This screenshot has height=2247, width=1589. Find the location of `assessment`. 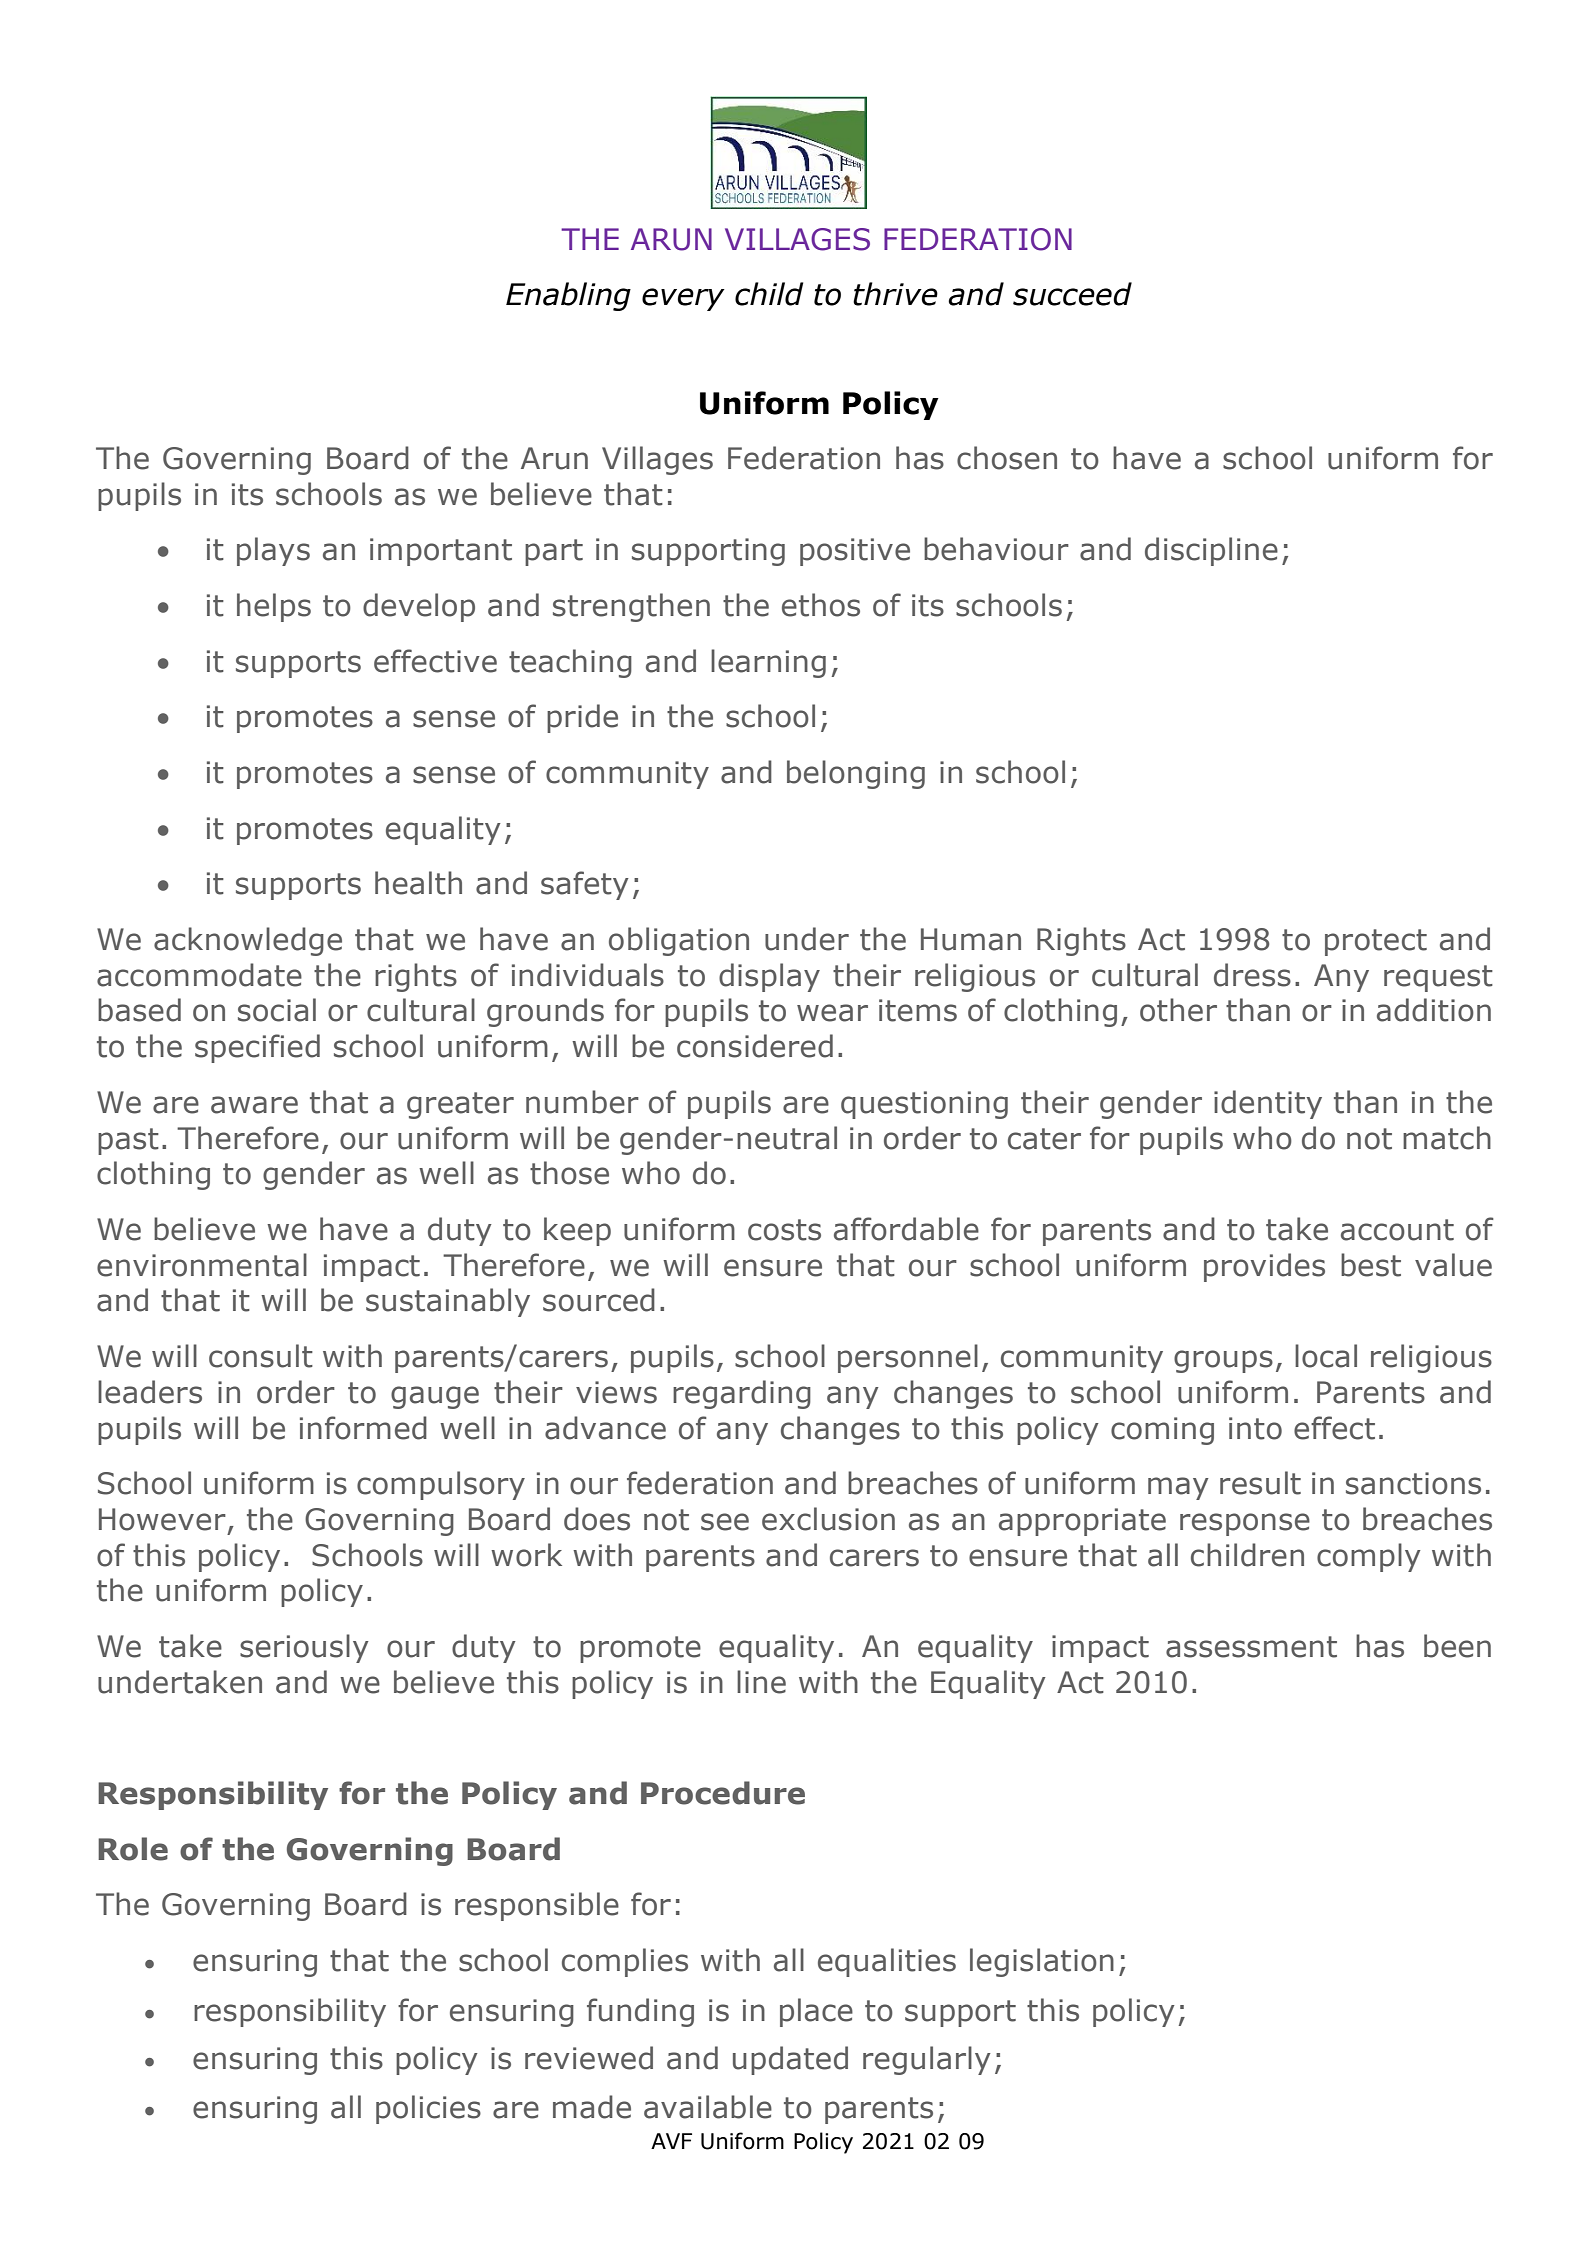

assessment is located at coordinates (1251, 1647).
